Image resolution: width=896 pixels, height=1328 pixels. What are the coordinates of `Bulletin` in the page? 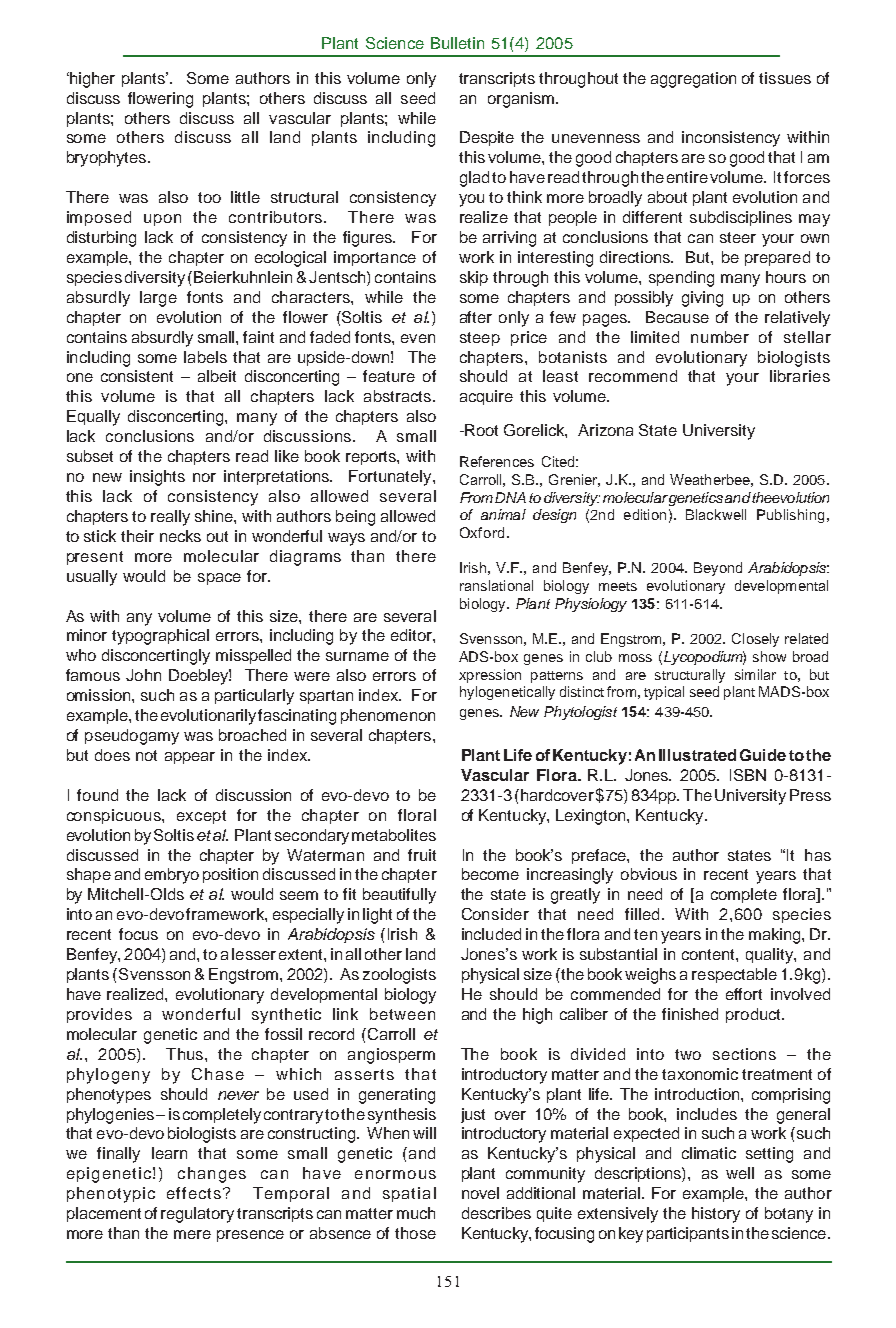 It's located at (457, 43).
